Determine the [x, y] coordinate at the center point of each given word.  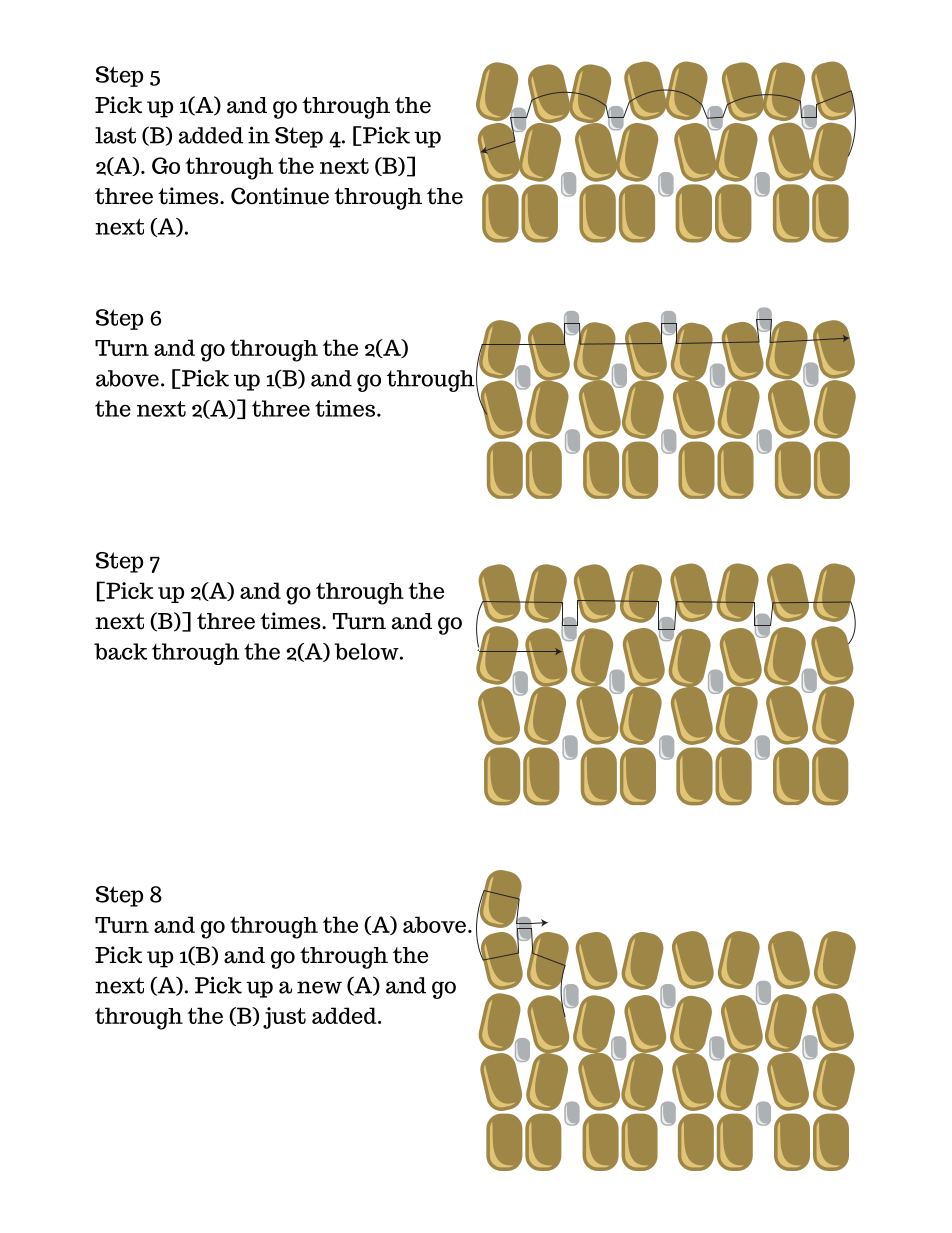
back [120, 651]
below [366, 651]
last [115, 135]
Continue [280, 196]
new [319, 987]
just [284, 1018]
